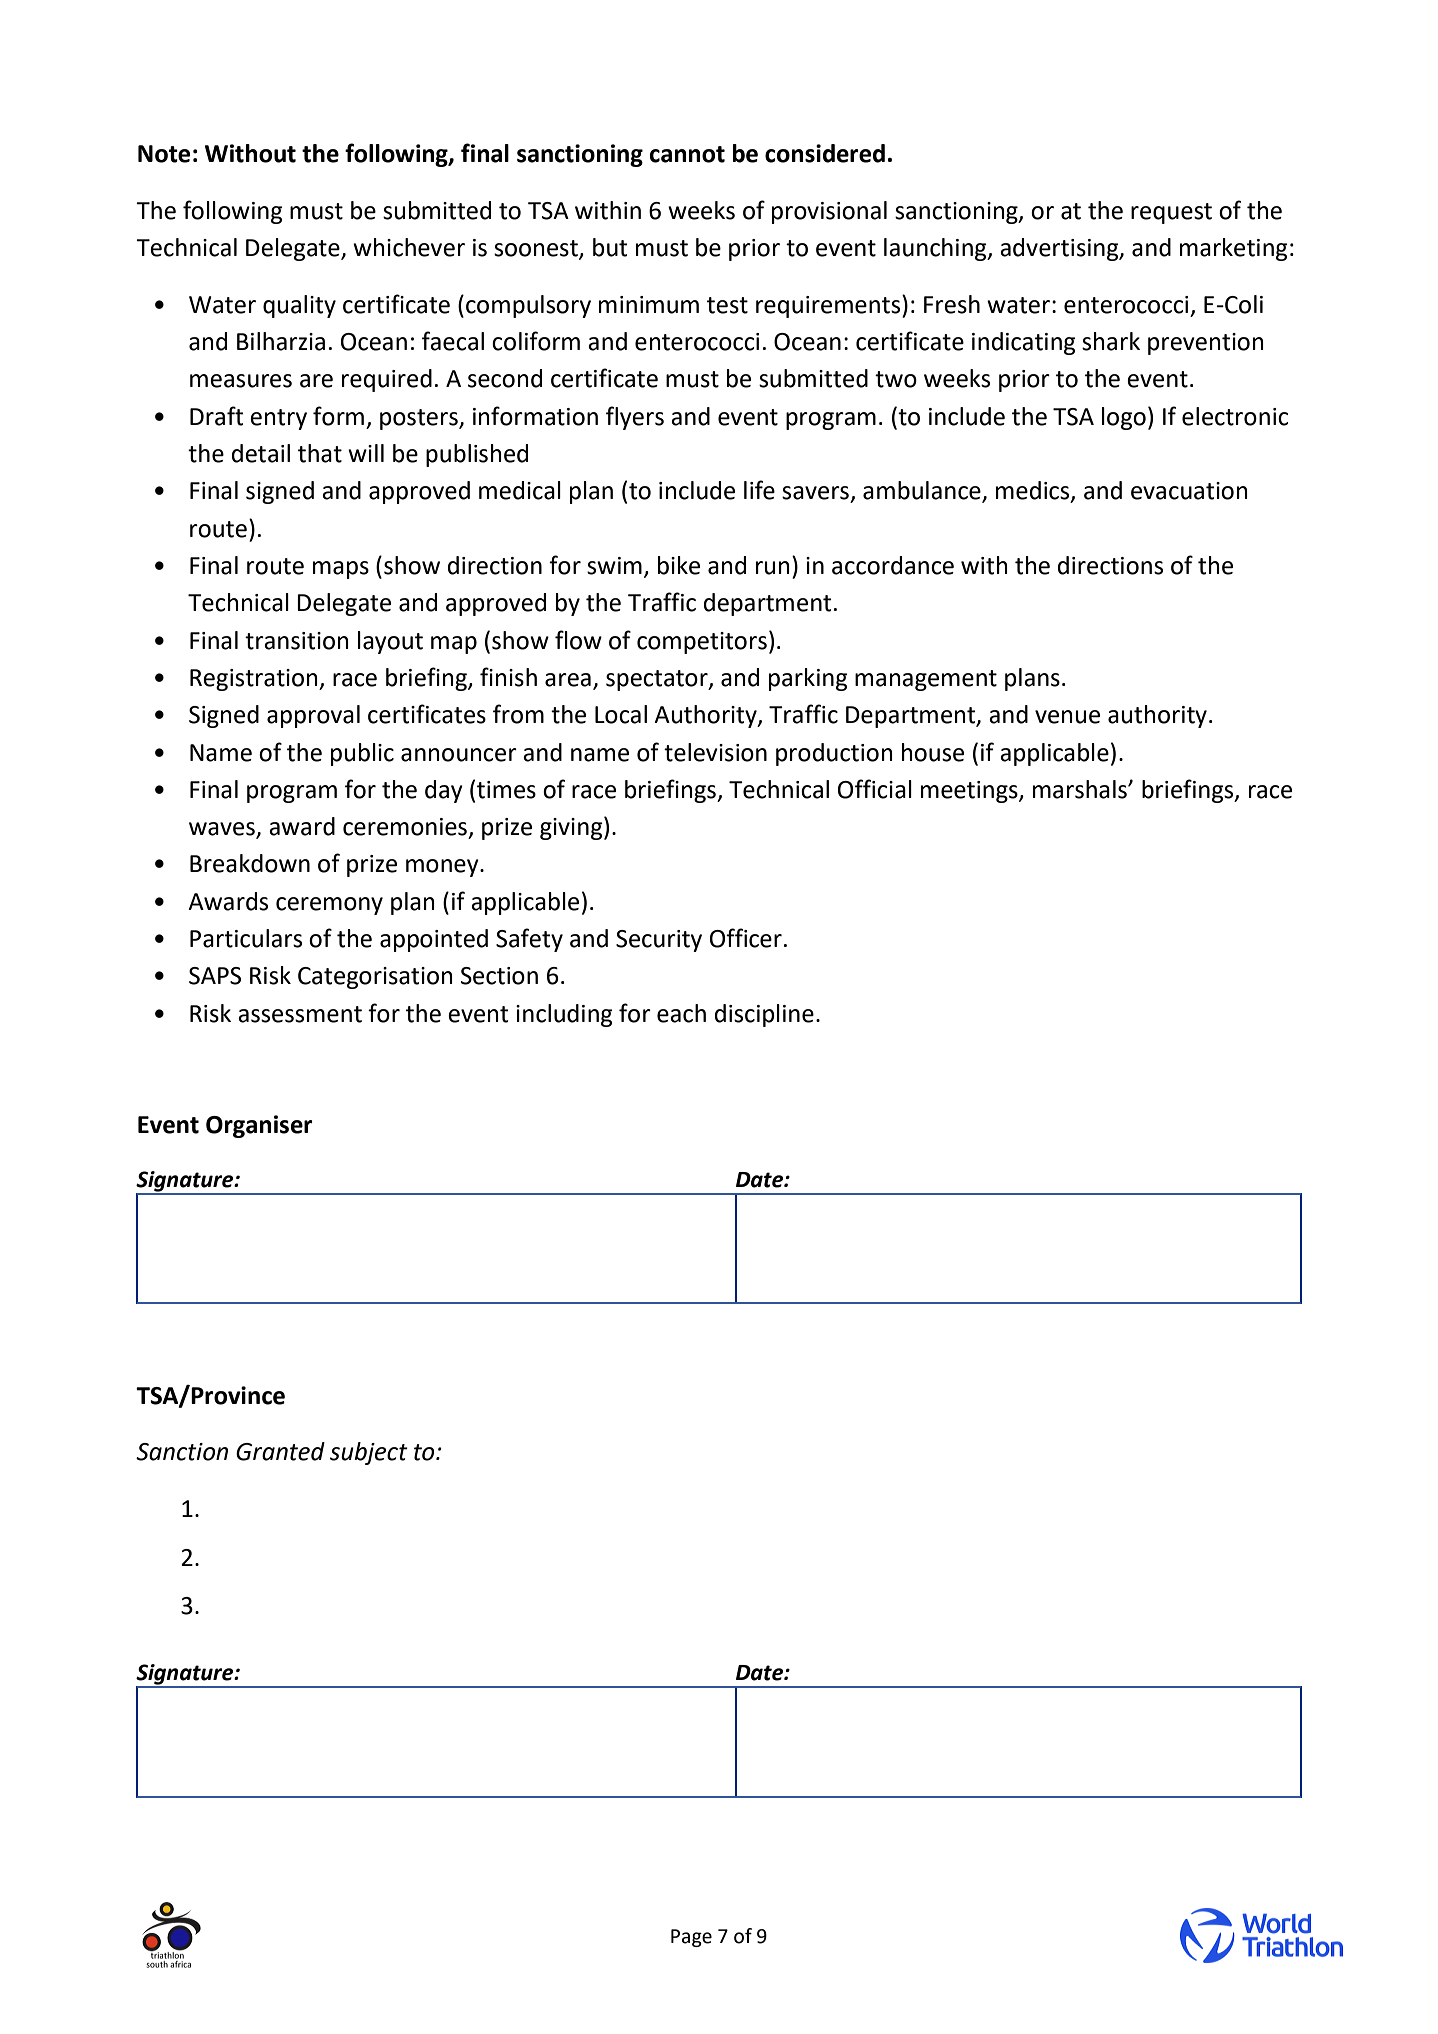 The height and width of the screenshot is (2034, 1438). What do you see at coordinates (764, 1015) in the screenshot?
I see `discipline` at bounding box center [764, 1015].
